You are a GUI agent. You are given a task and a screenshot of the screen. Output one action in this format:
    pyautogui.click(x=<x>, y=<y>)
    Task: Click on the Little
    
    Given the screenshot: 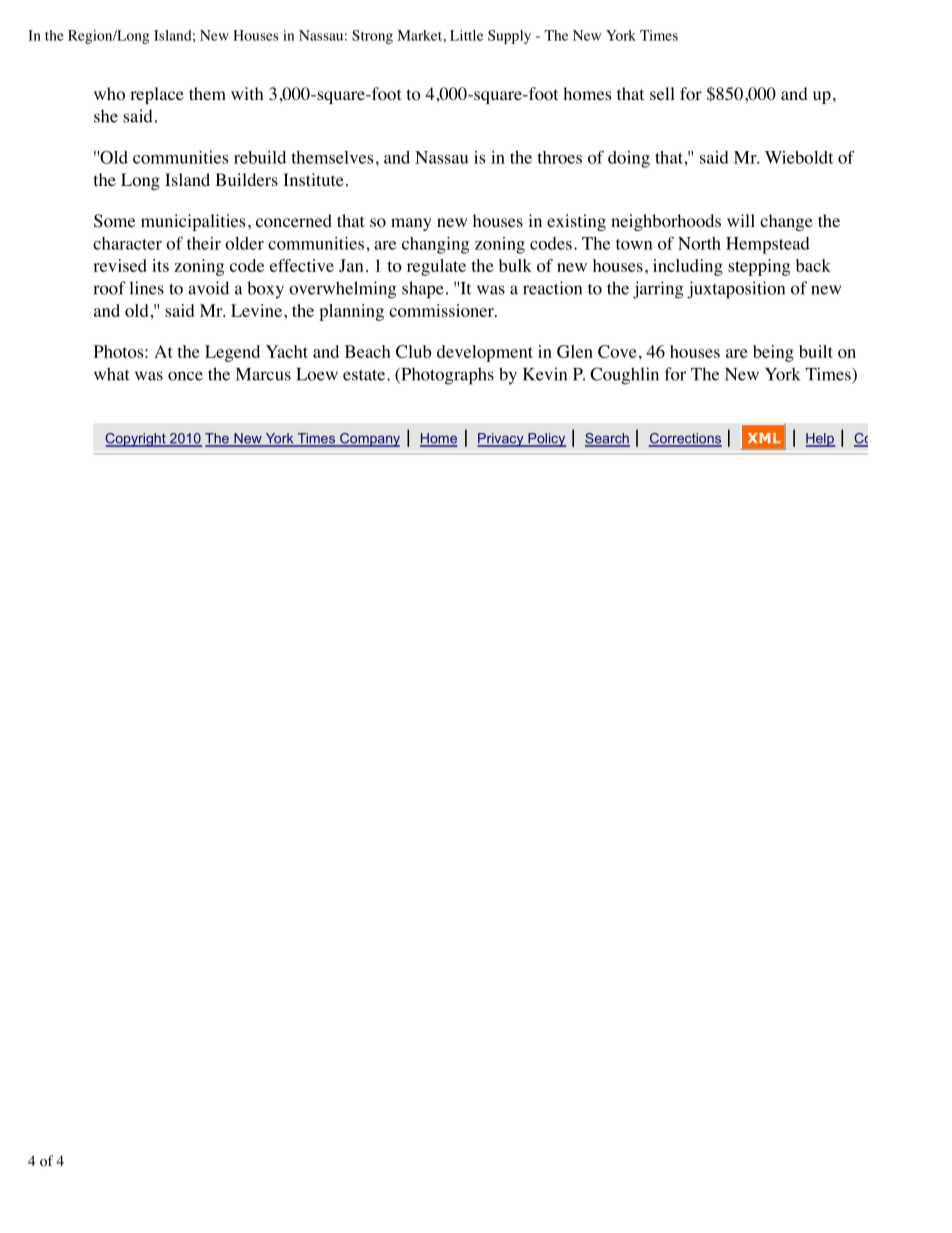 What is the action you would take?
    pyautogui.click(x=466, y=35)
